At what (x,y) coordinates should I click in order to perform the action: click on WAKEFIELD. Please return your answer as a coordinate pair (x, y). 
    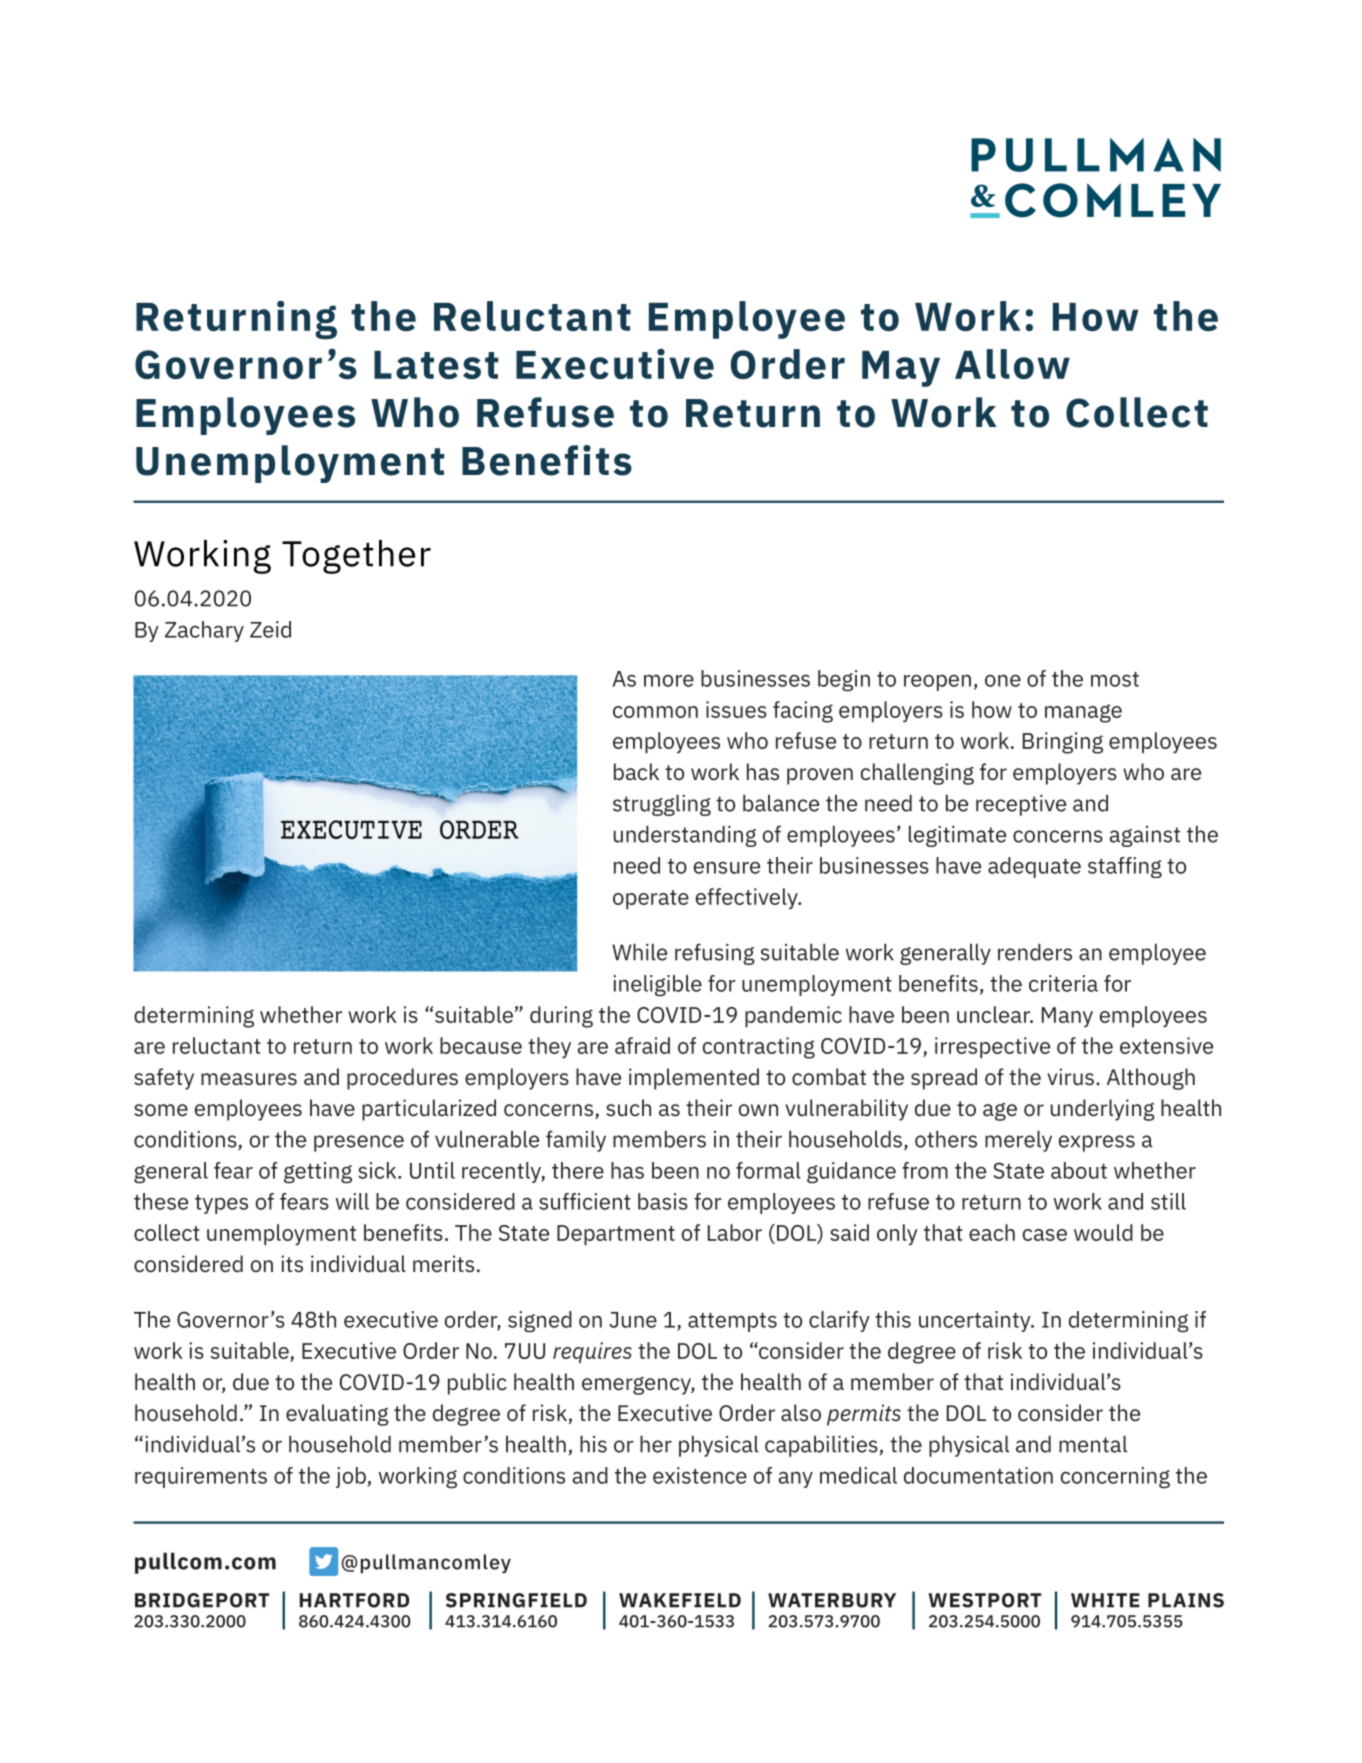
    Looking at the image, I should click on (680, 1600).
